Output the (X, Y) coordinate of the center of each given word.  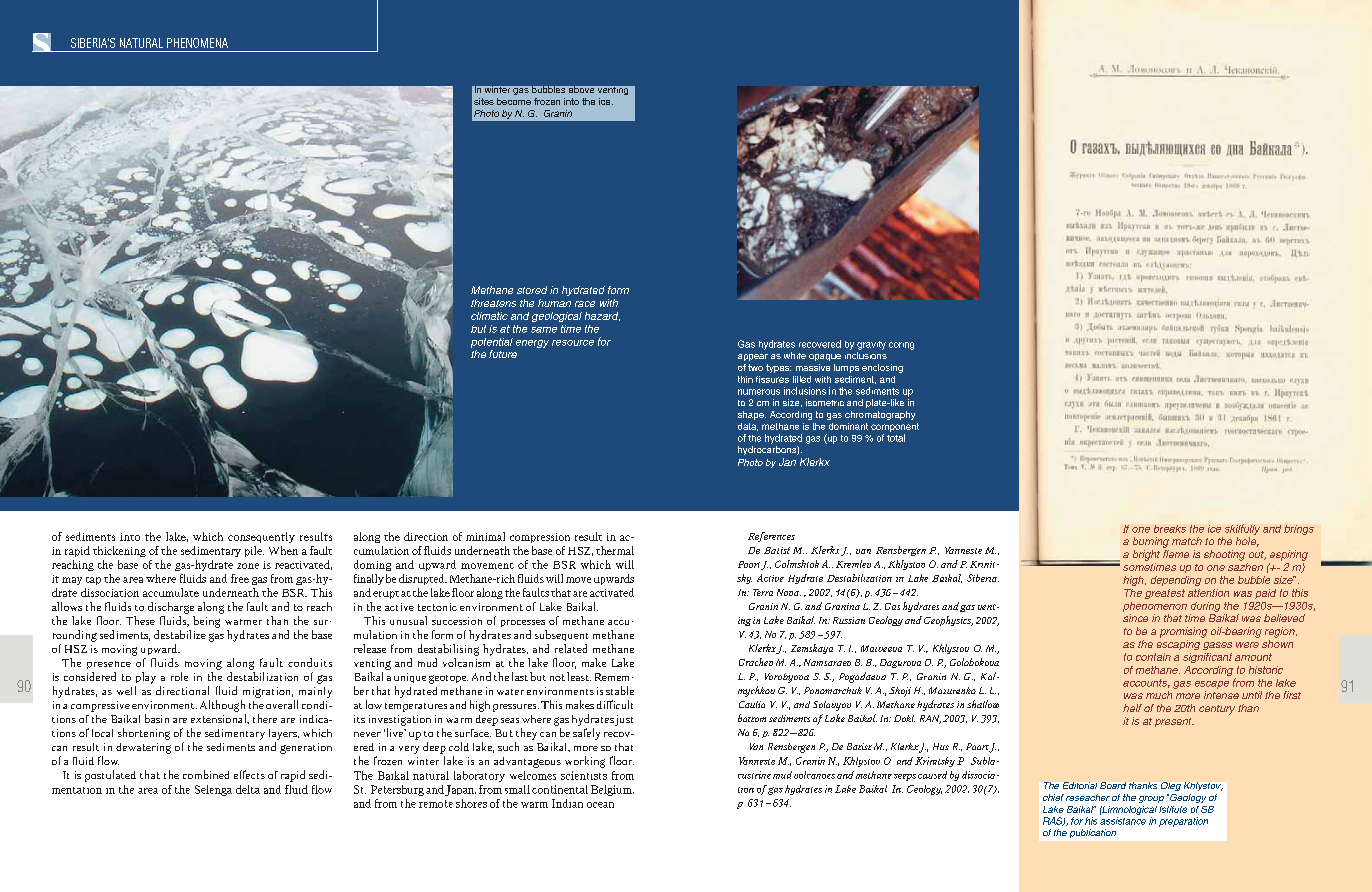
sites (484, 101)
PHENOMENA (197, 43)
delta (248, 789)
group (1151, 799)
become (514, 101)
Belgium (612, 790)
